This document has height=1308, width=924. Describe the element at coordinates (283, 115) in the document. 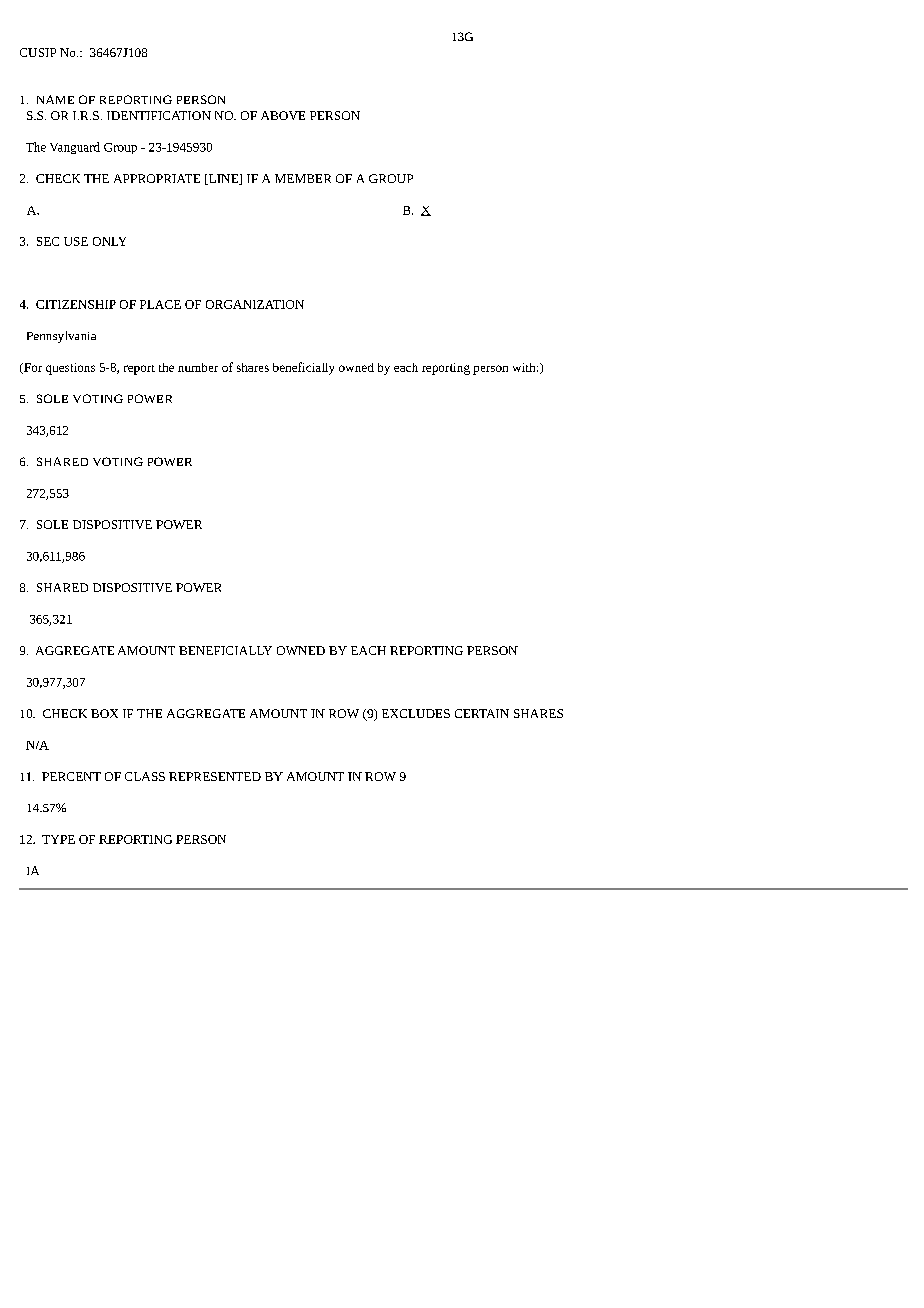

I see `ABOVE` at that location.
